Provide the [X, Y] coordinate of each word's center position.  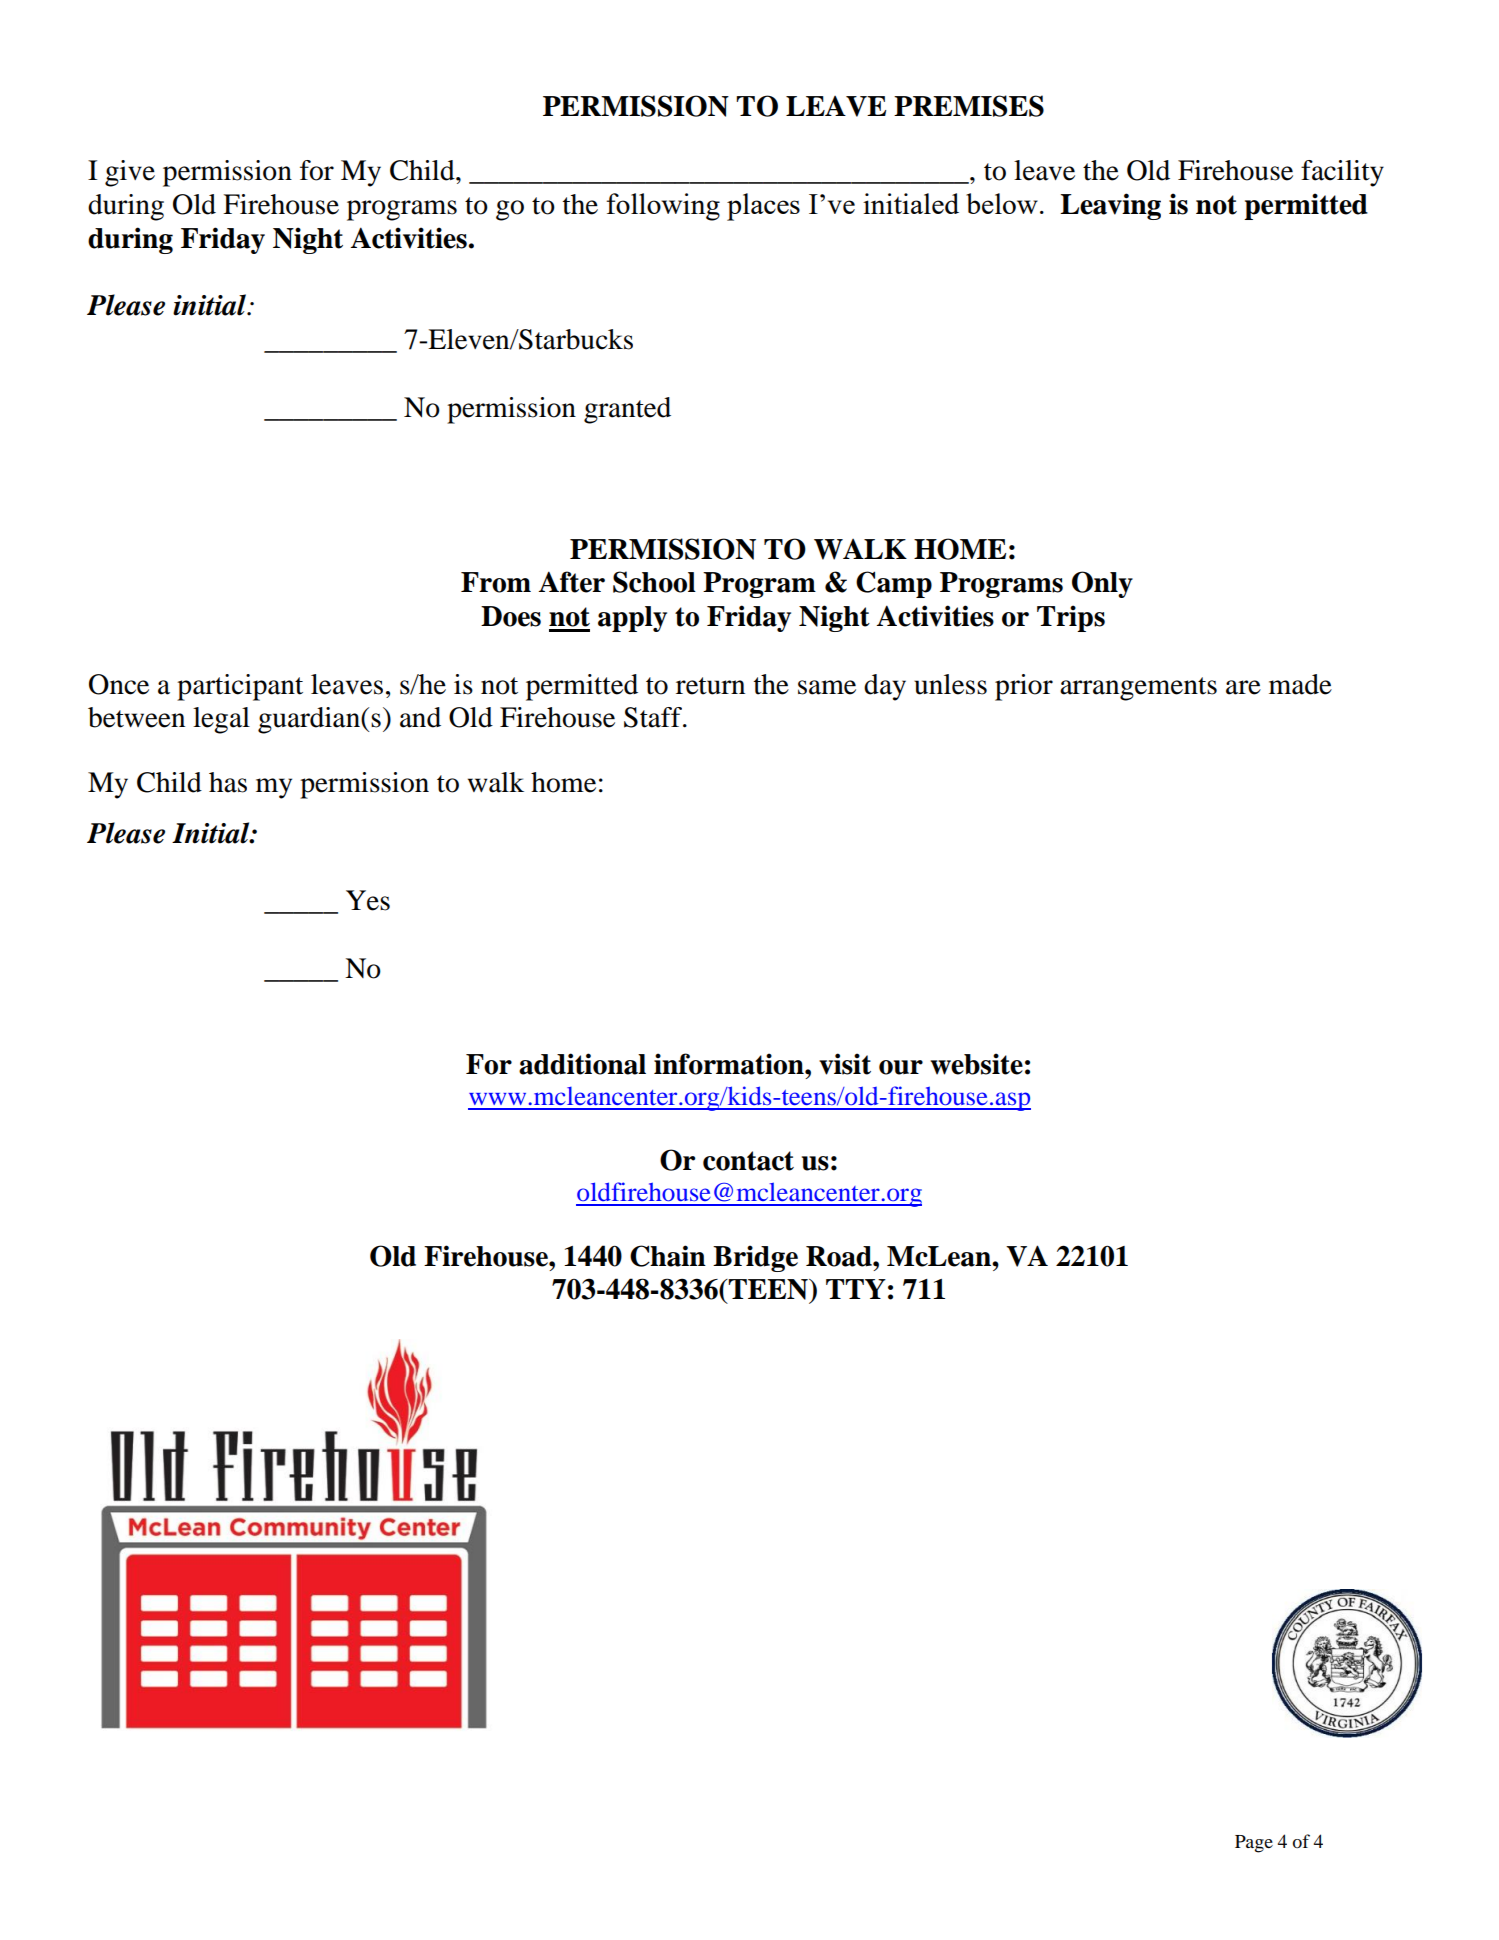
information [730, 1064]
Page [1254, 1844]
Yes [368, 900]
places [763, 207]
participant [240, 687]
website [976, 1064]
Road [840, 1256]
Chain [668, 1256]
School [654, 582]
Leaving [1110, 206]
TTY [856, 1289]
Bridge [755, 1258]
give [130, 173]
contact [748, 1161]
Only [1102, 584]
